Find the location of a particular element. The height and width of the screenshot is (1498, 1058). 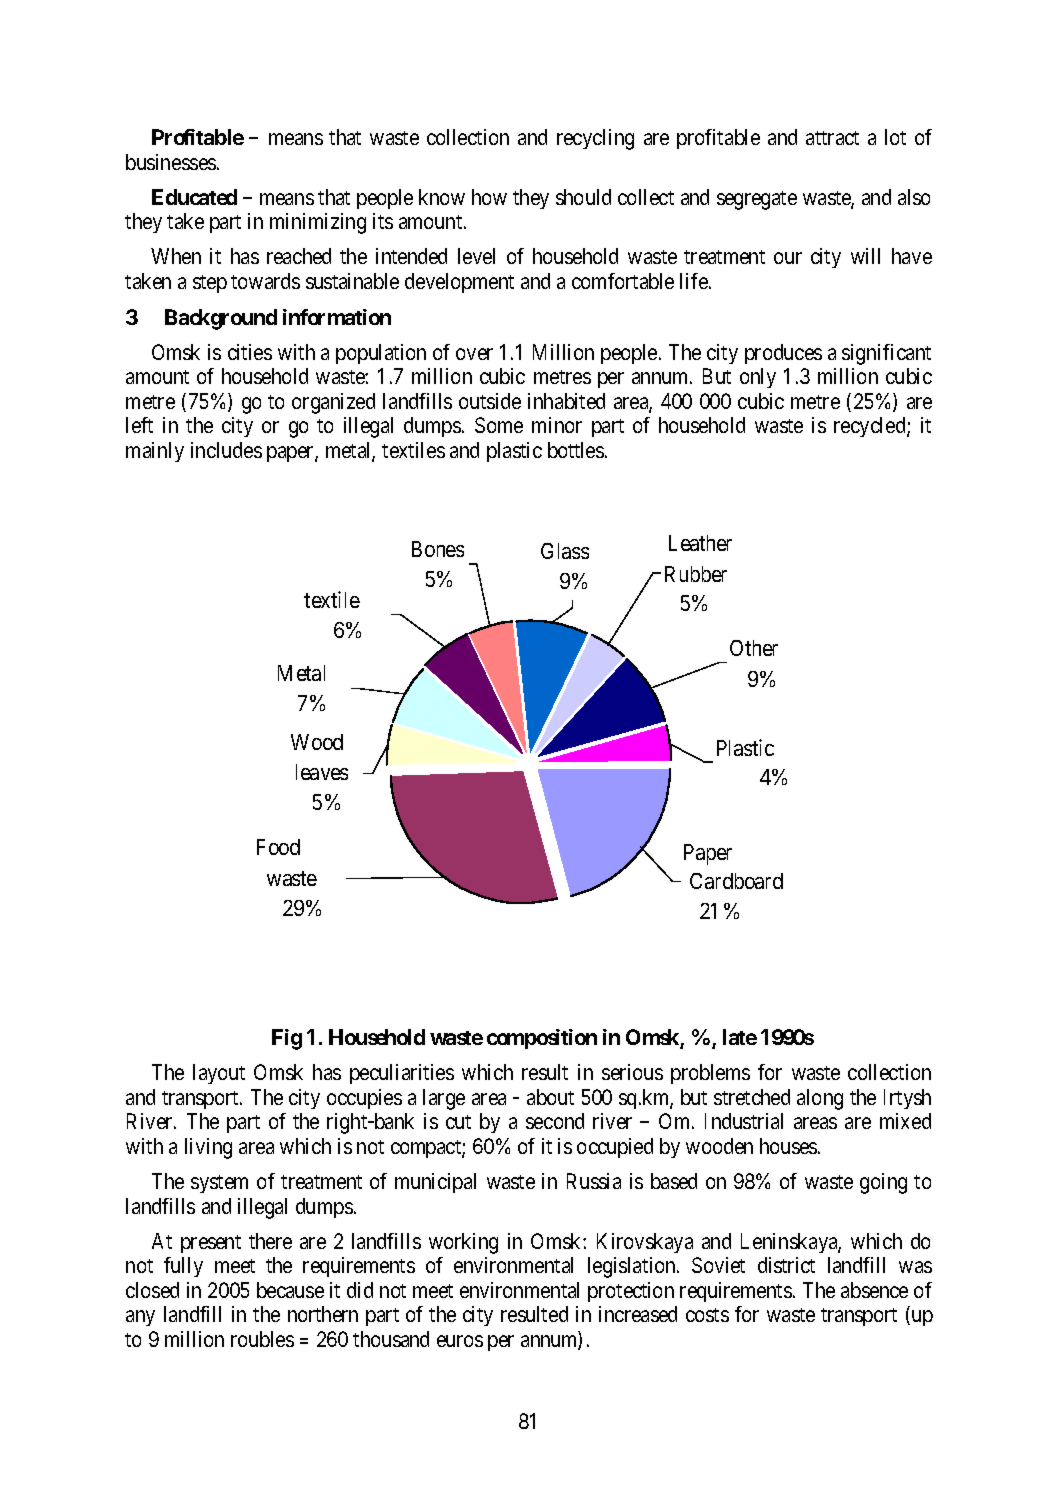

composition is located at coordinates (542, 1039).
